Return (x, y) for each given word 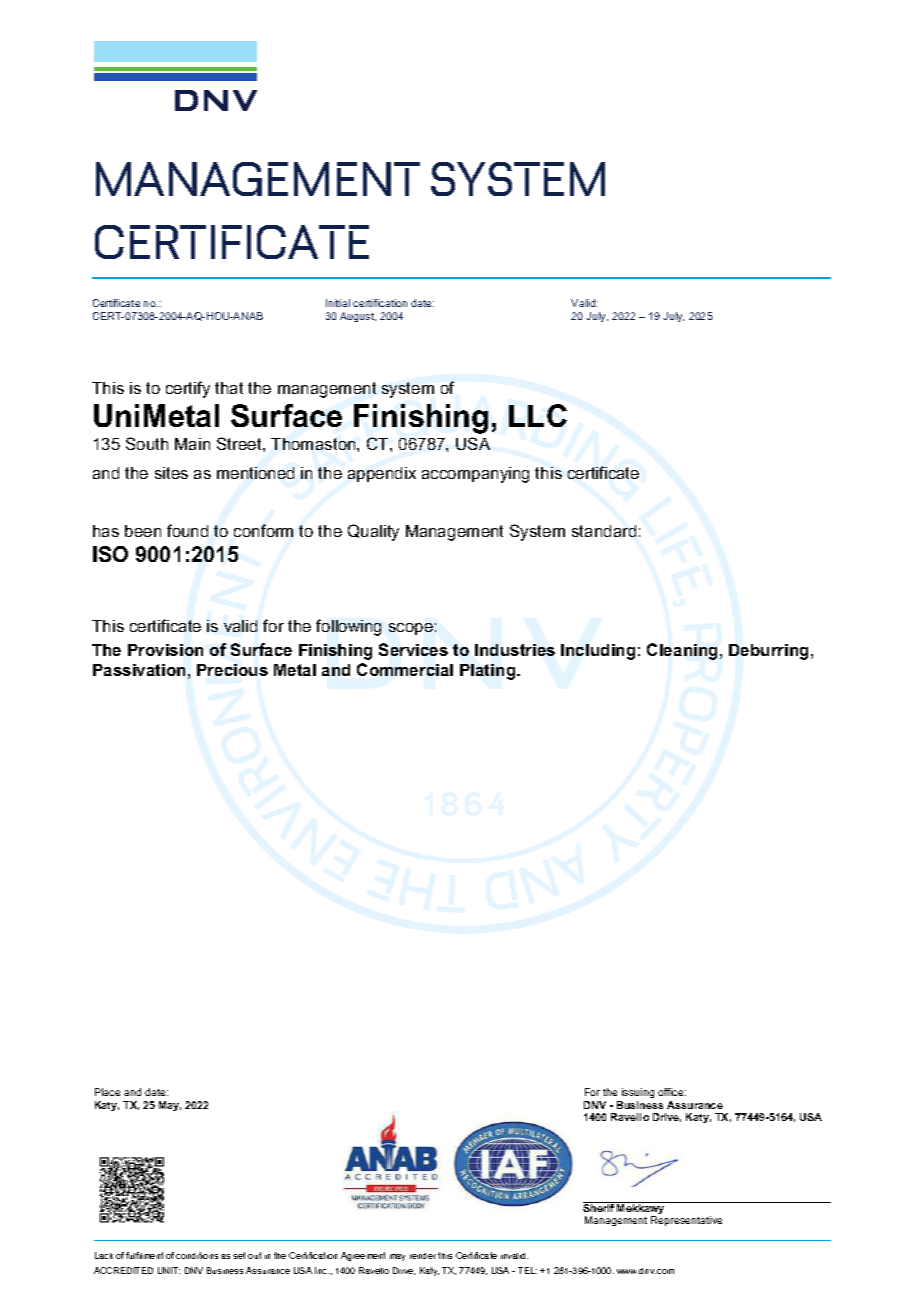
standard (604, 531)
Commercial (405, 669)
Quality (373, 532)
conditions (197, 1255)
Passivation (139, 670)
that (229, 388)
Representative (686, 1221)
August (358, 317)
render (423, 1256)
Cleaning (682, 651)
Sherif (599, 1207)
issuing (637, 1095)
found (187, 530)
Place (107, 1092)
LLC (538, 415)
